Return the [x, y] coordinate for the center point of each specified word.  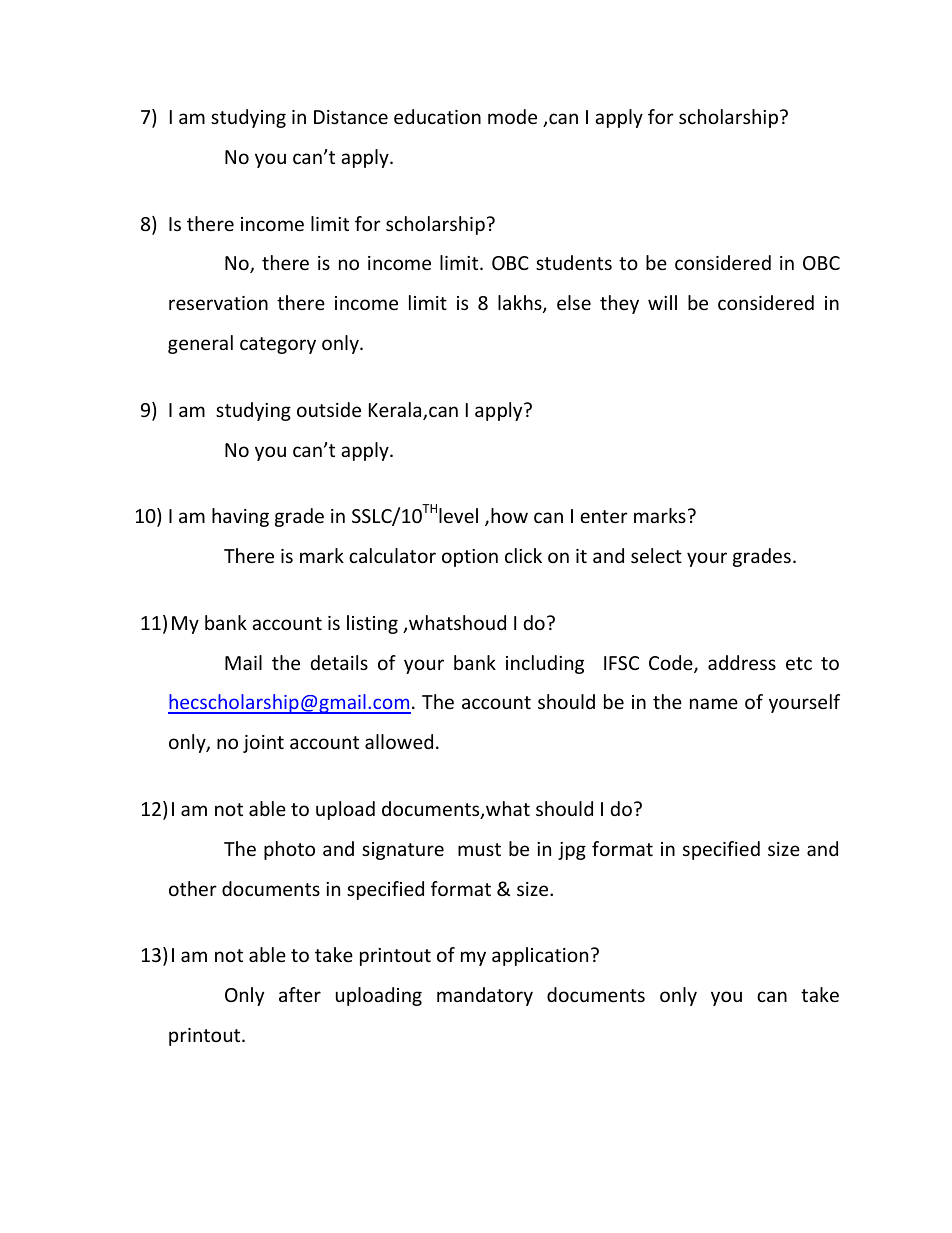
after [300, 994]
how [509, 515]
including [545, 664]
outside [329, 409]
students [574, 262]
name [714, 703]
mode [512, 116]
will [662, 302]
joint [263, 744]
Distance [351, 117]
